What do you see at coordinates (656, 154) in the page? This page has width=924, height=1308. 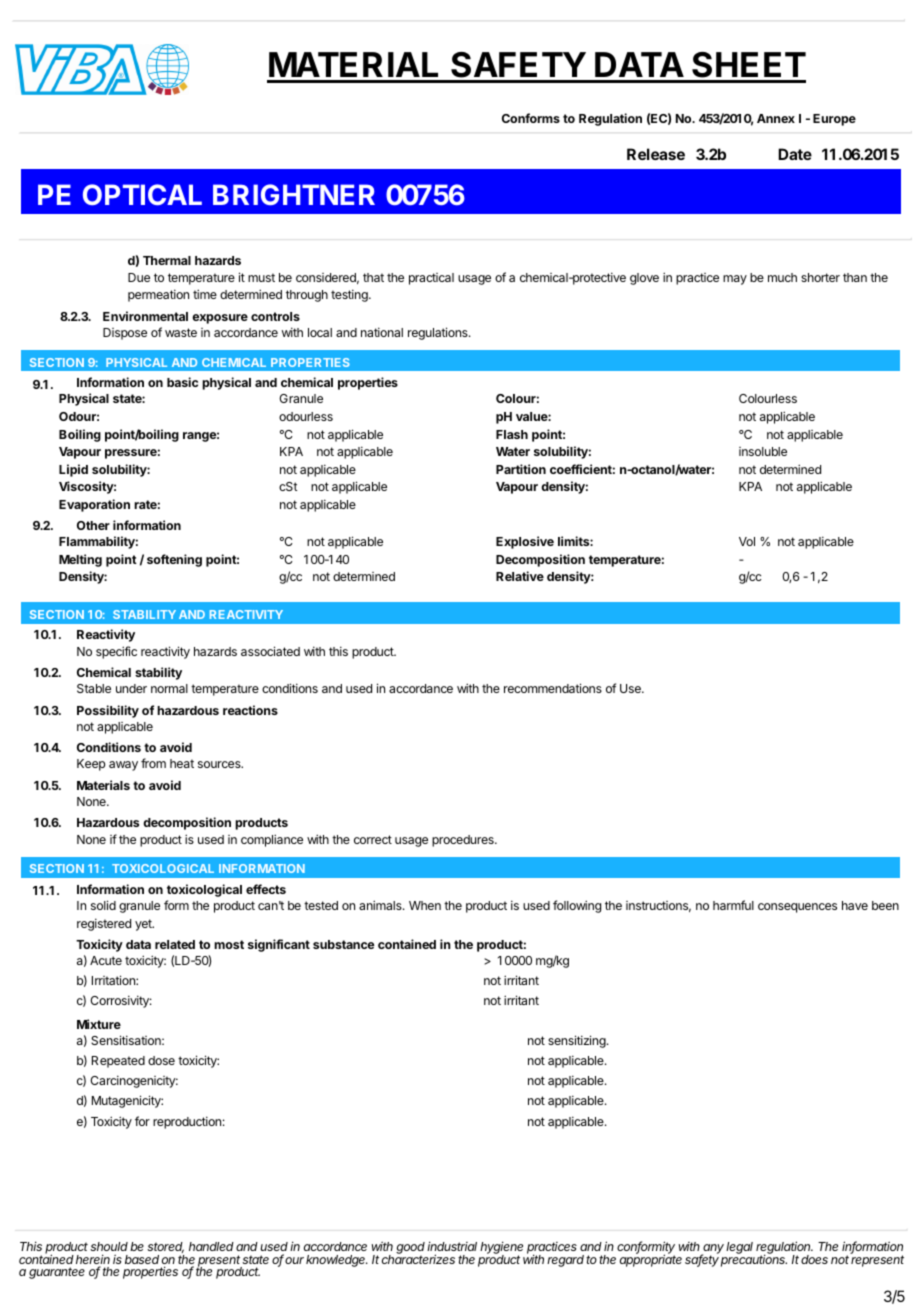 I see `Release` at bounding box center [656, 154].
